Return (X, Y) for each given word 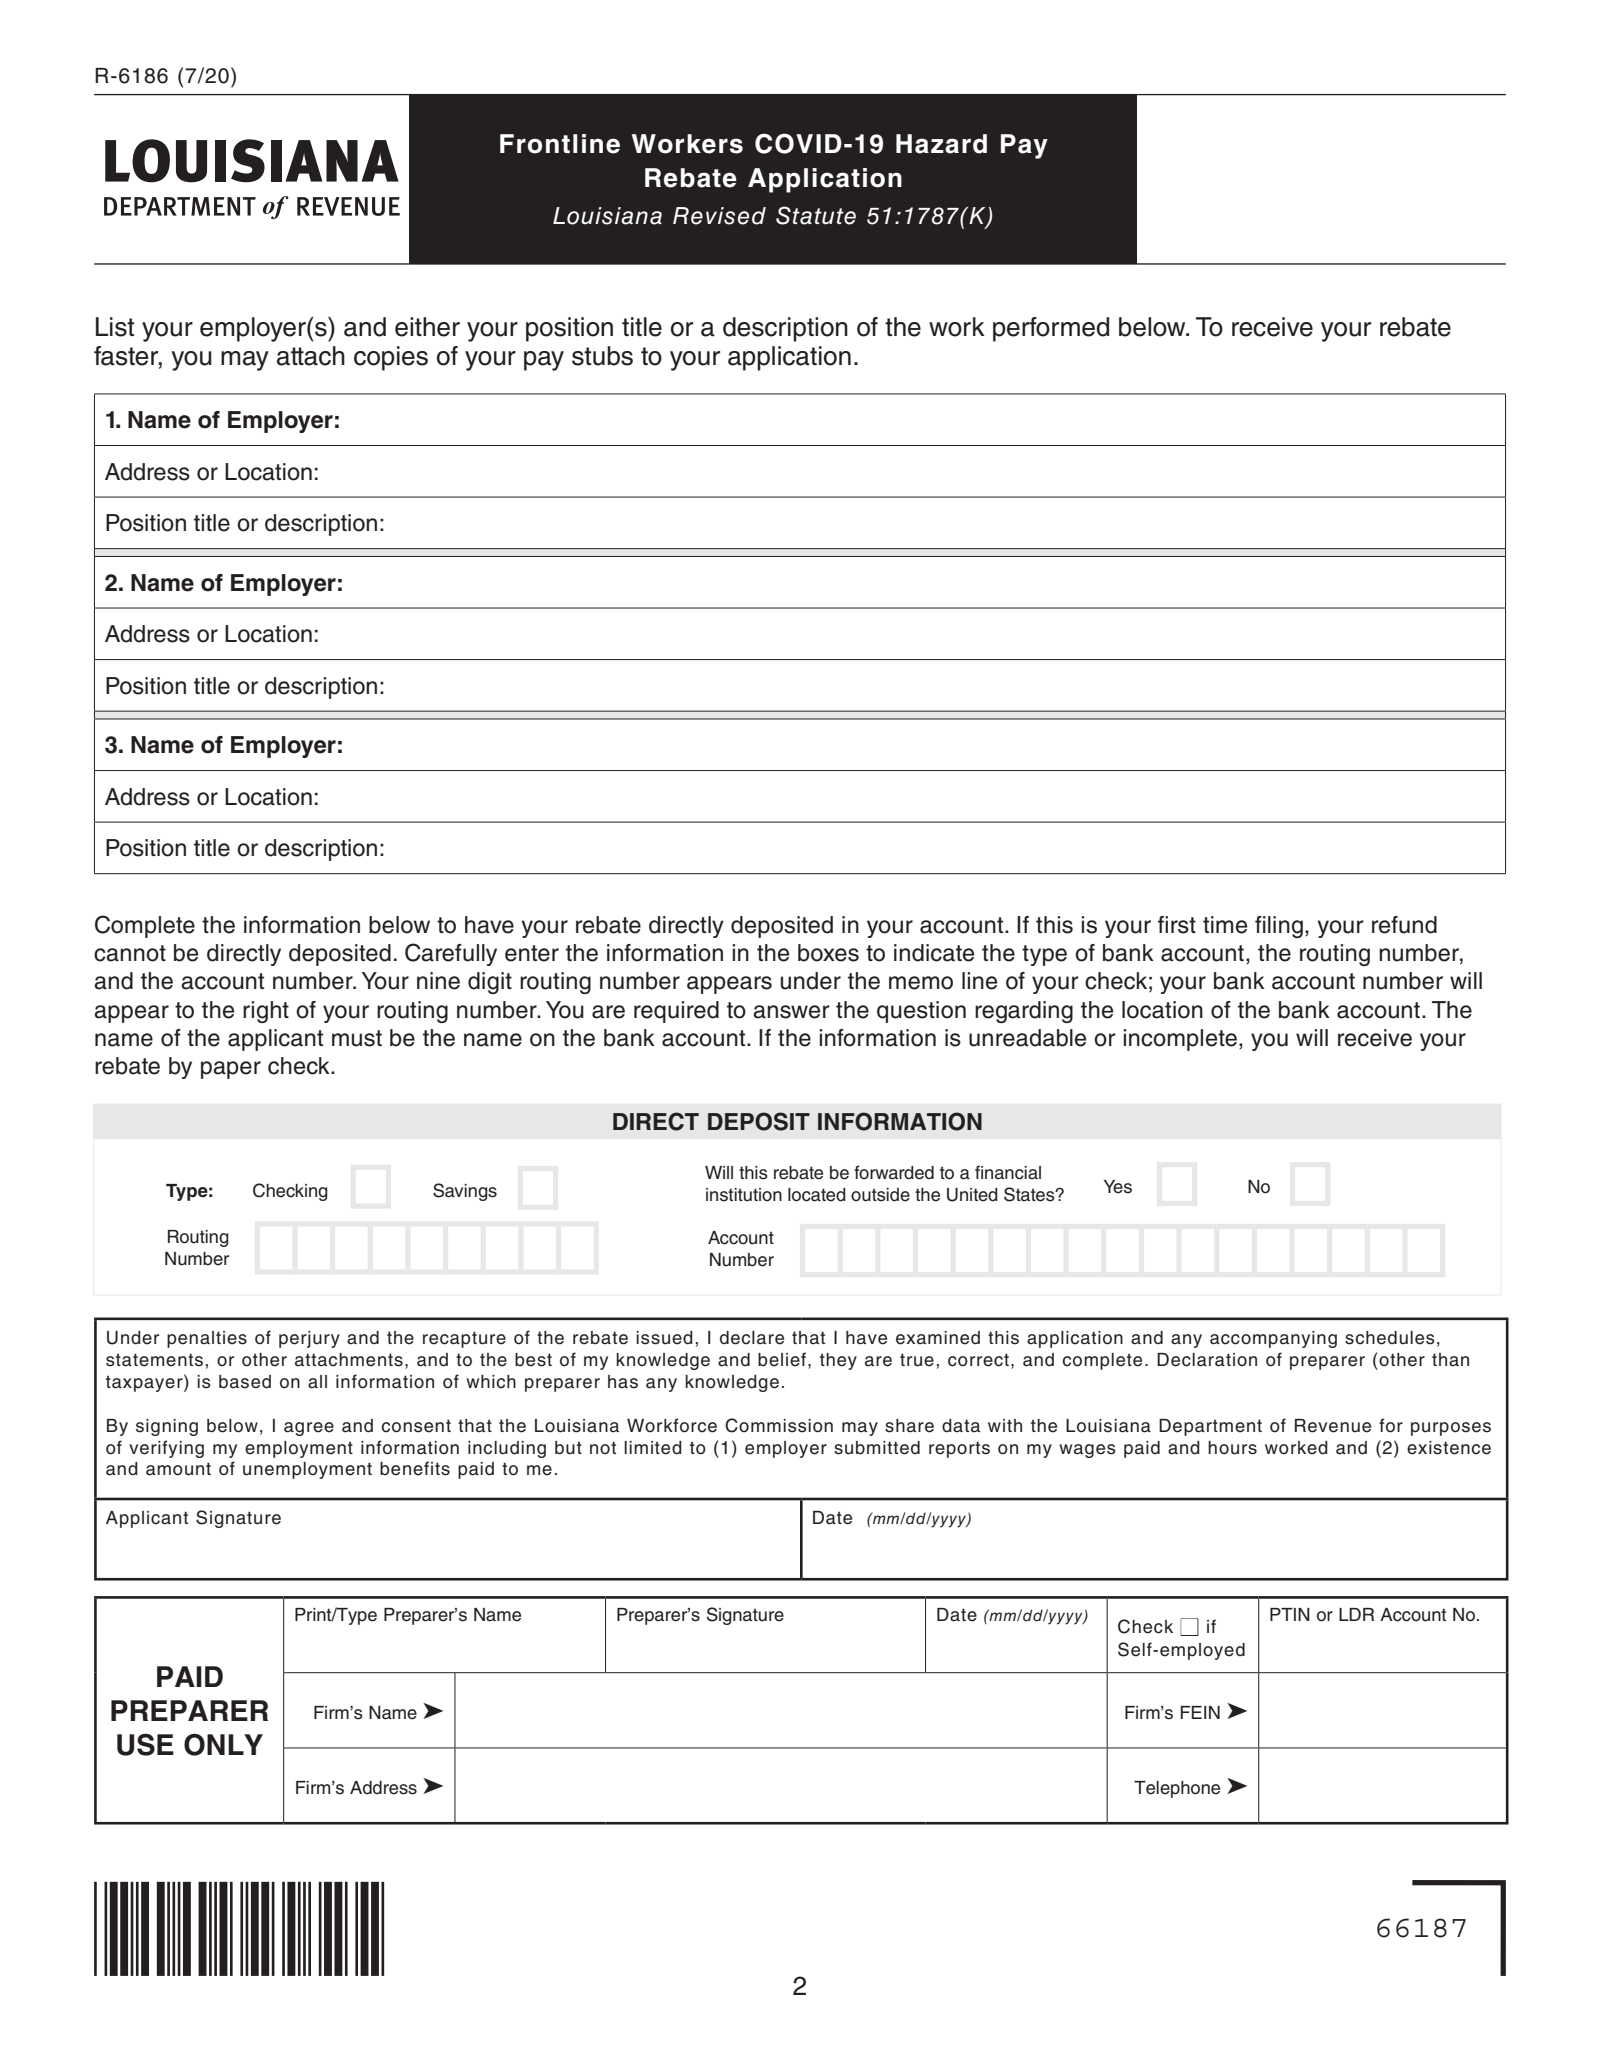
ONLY (223, 1745)
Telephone (1177, 1789)
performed (1051, 329)
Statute (816, 215)
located (817, 1195)
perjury (309, 1339)
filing (1279, 927)
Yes (1118, 1187)
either (427, 327)
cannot (130, 953)
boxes (828, 953)
